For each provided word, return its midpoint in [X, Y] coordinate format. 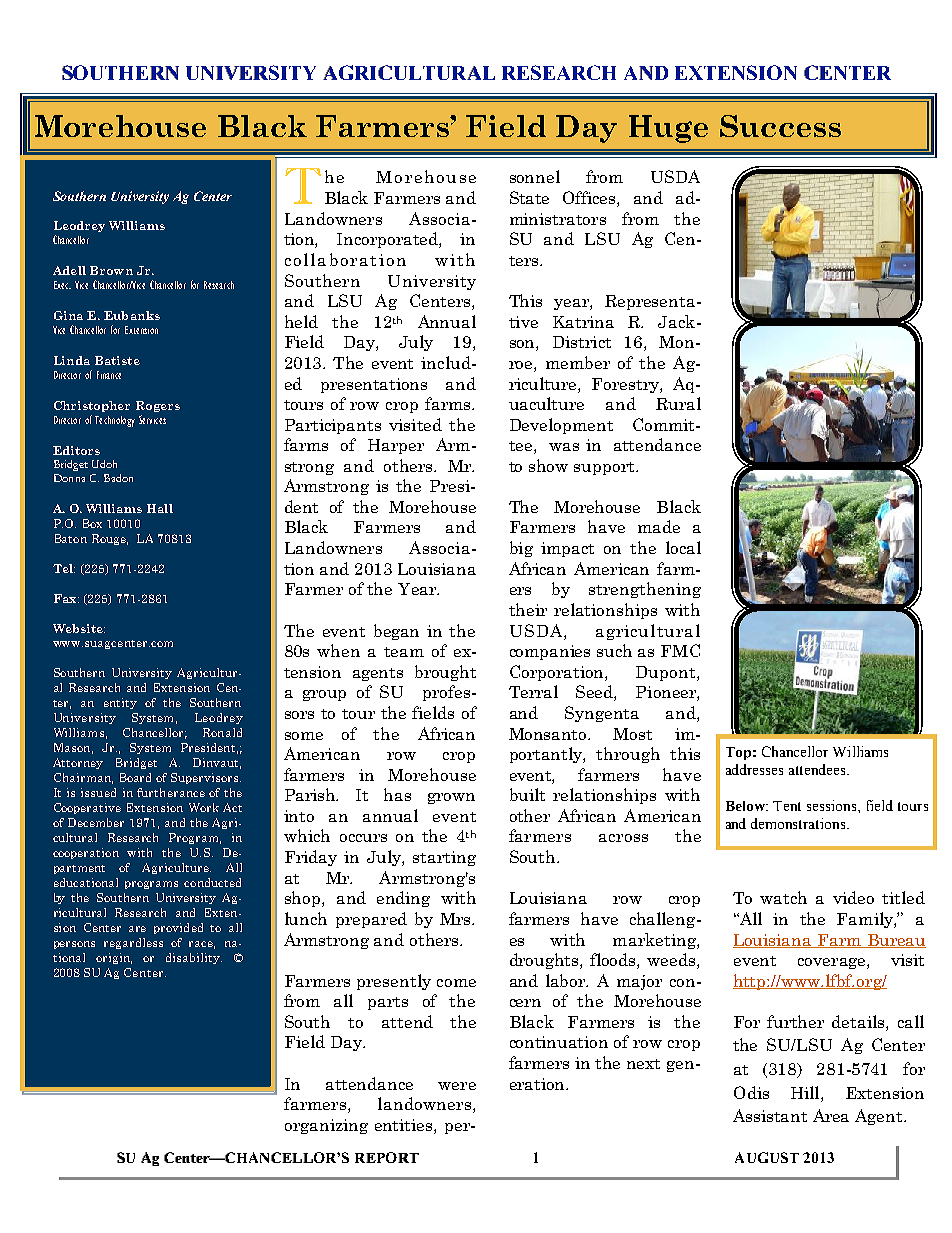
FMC [680, 650]
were [457, 1086]
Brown [111, 270]
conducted [212, 882]
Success [780, 126]
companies [550, 652]
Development [561, 426]
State [529, 197]
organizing [326, 1126]
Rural [678, 403]
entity [120, 703]
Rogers [158, 406]
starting [444, 858]
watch [783, 897]
